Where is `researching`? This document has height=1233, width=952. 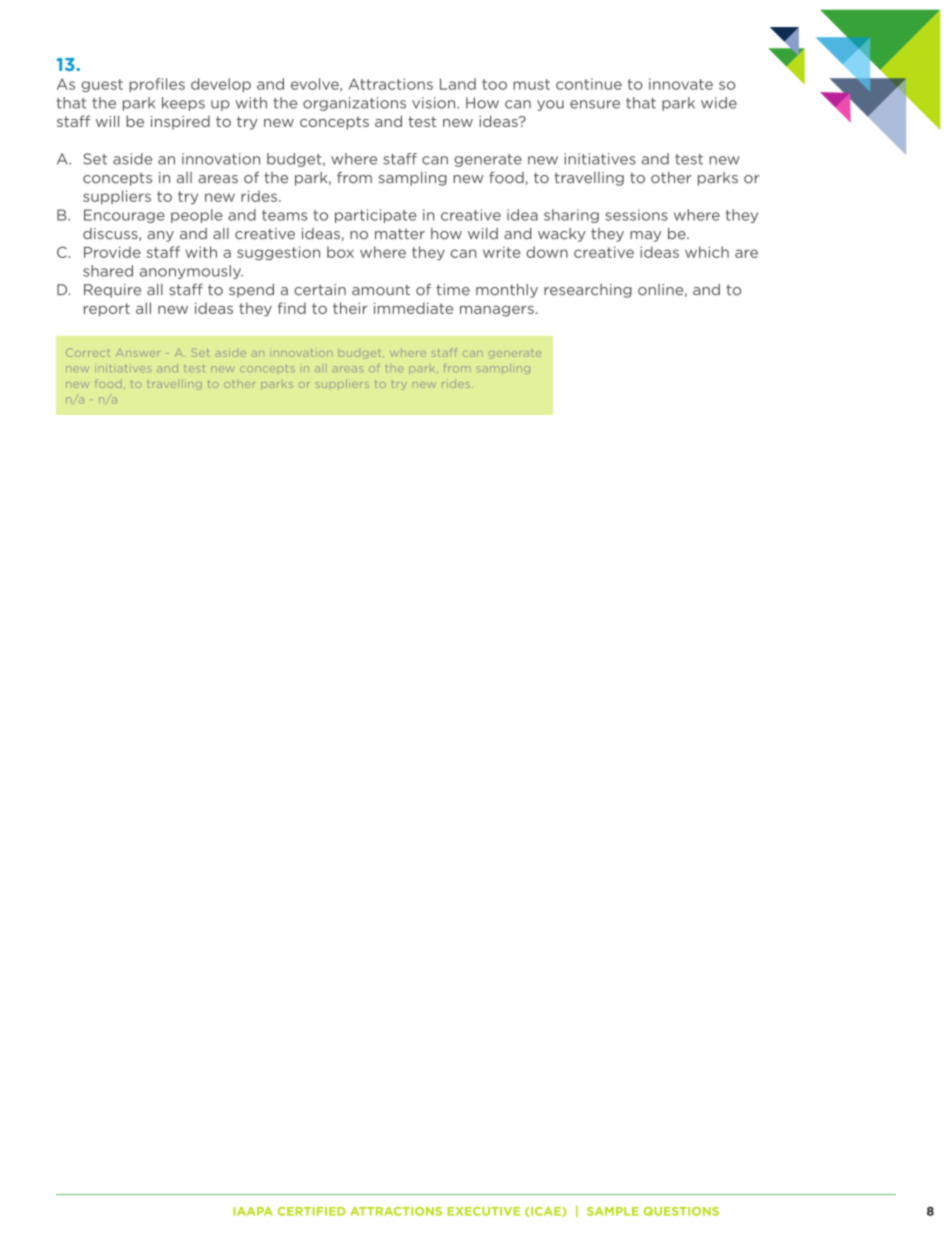
researching is located at coordinates (588, 291).
